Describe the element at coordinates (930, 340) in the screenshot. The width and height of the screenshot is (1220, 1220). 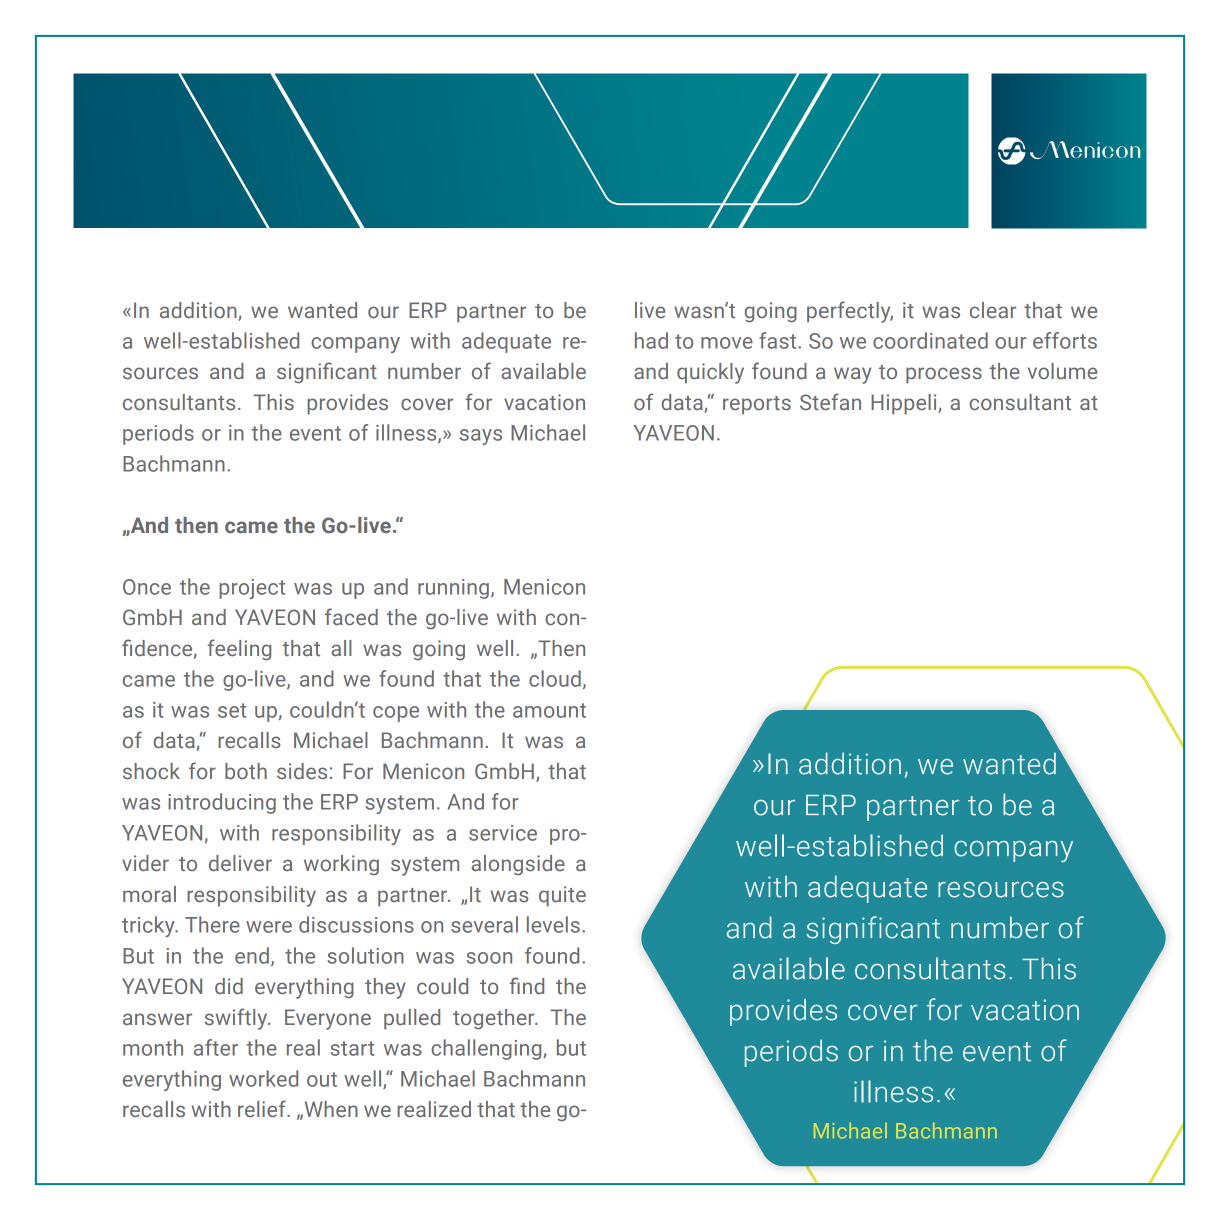
I see `coordinated` at that location.
